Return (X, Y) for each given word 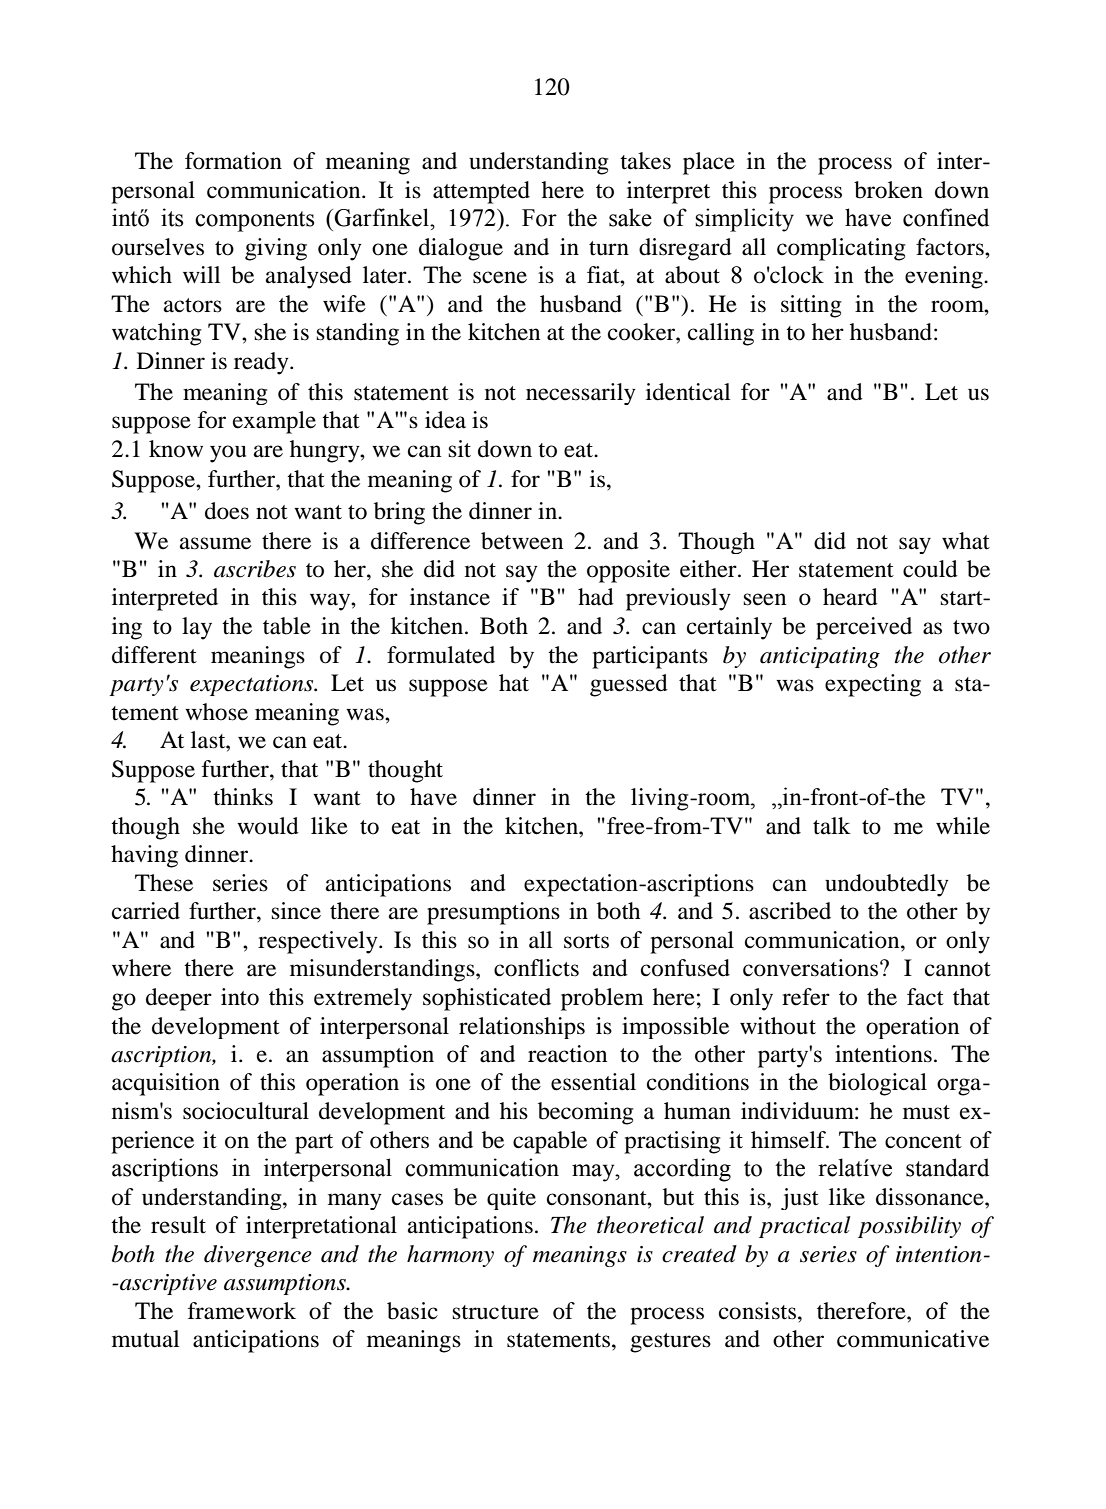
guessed (629, 685)
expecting (873, 685)
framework (242, 1311)
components (254, 221)
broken (888, 190)
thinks (243, 797)
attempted (481, 192)
